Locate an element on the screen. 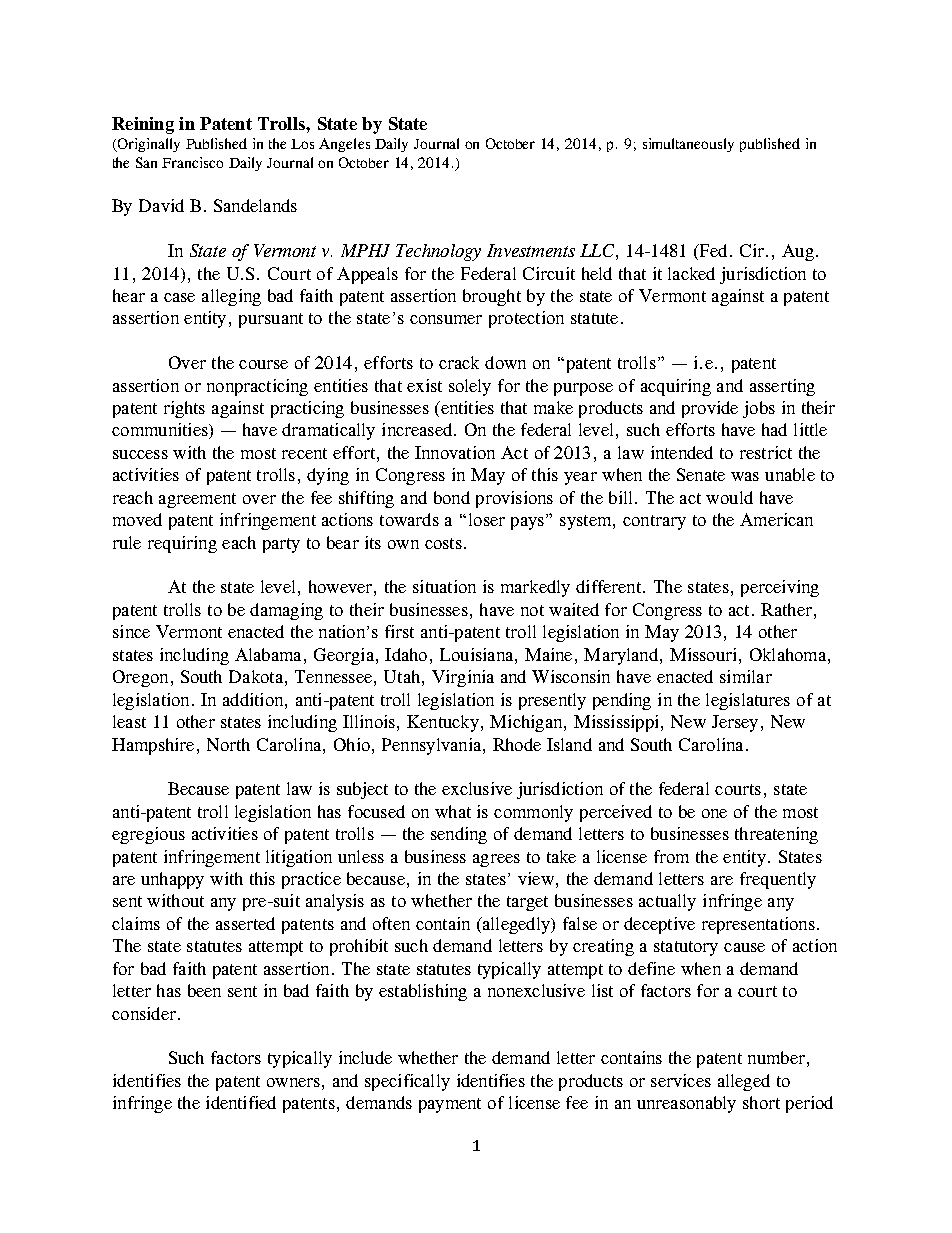 The image size is (952, 1233). Francisco is located at coordinates (192, 162).
